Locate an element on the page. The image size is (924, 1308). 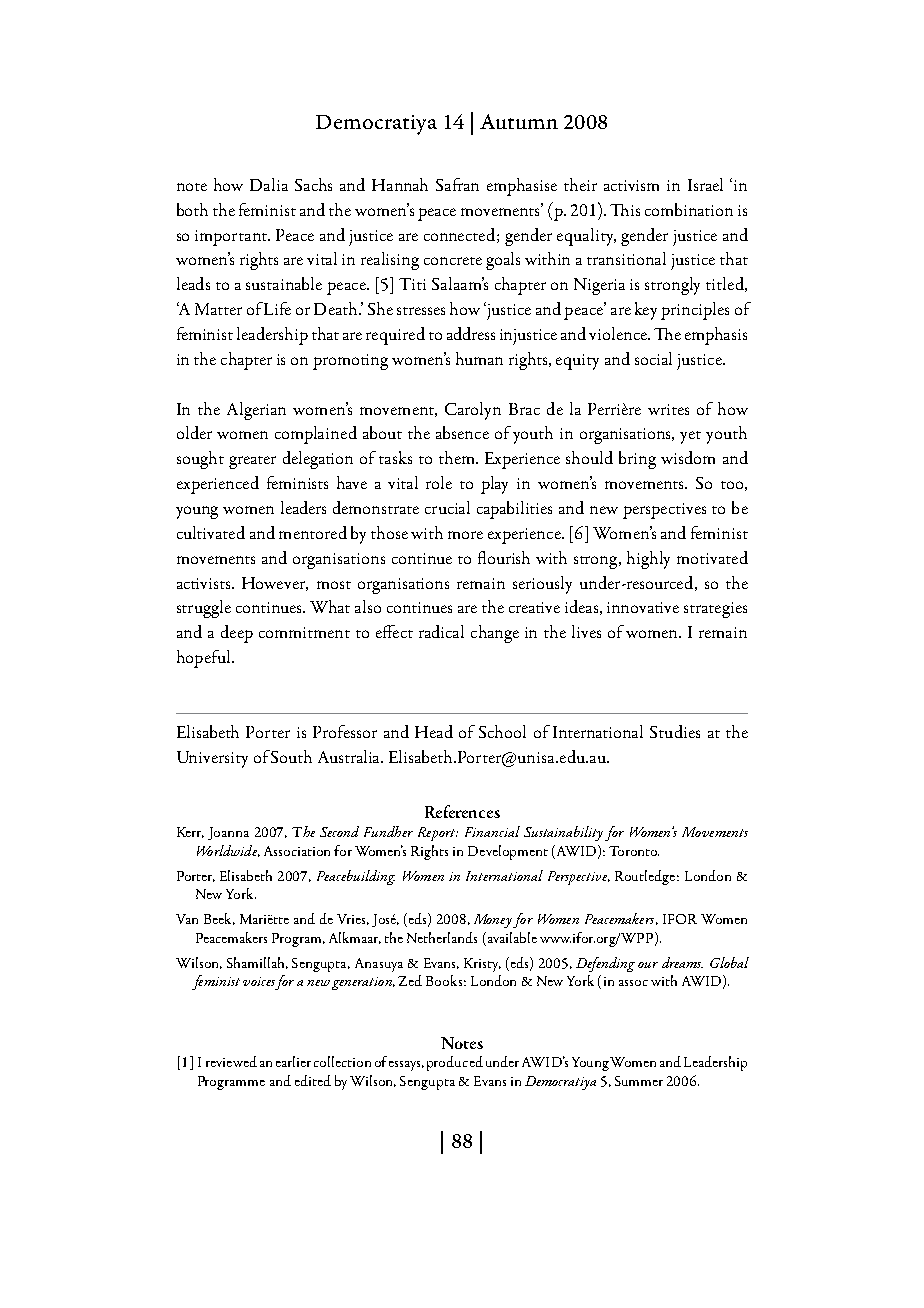
Dalia is located at coordinates (269, 184).
